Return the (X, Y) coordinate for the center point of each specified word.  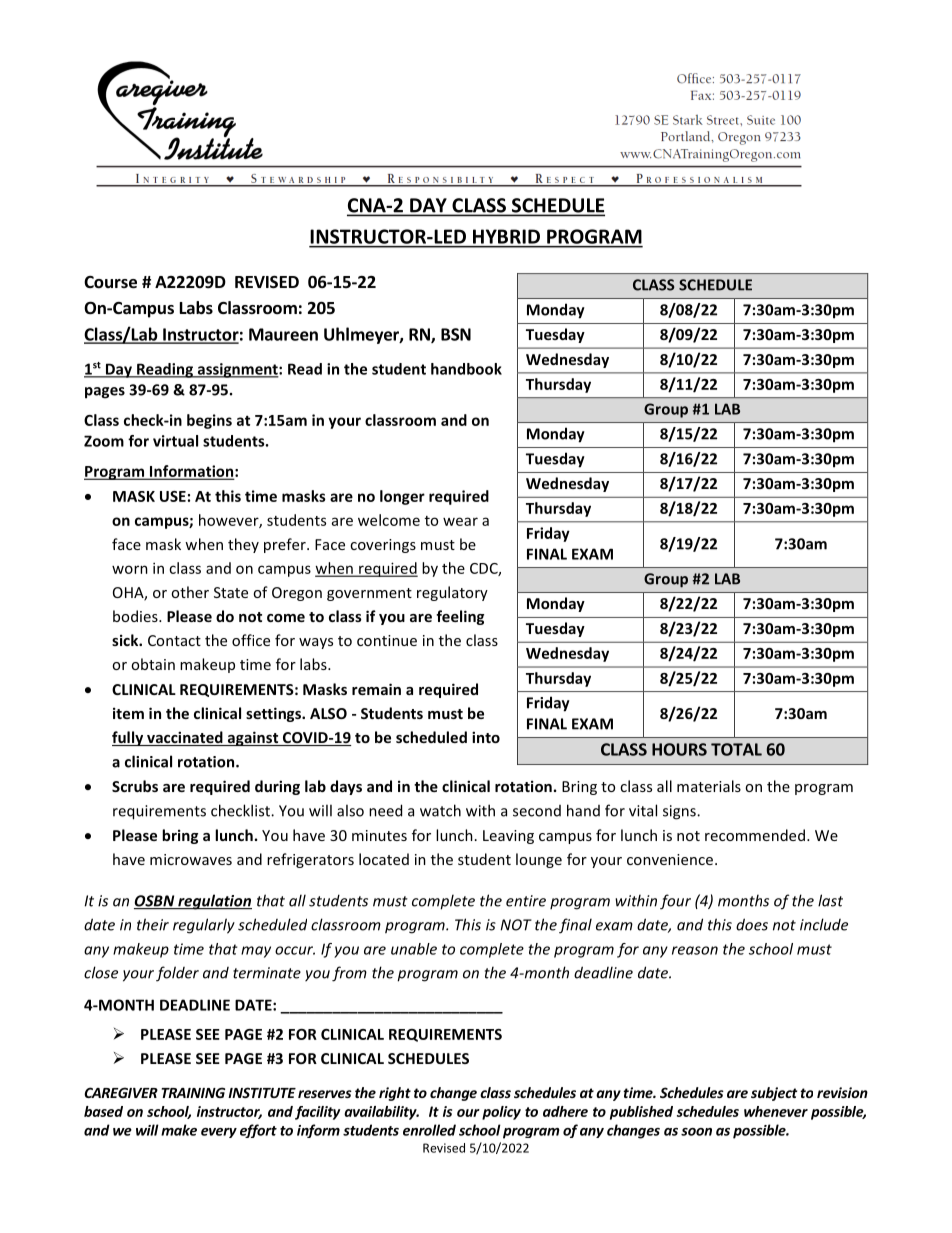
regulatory (452, 593)
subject (774, 1094)
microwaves (191, 859)
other (190, 592)
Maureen (283, 334)
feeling (460, 617)
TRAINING (193, 1092)
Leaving (508, 837)
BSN (456, 334)
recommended (755, 835)
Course (110, 282)
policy (501, 1113)
